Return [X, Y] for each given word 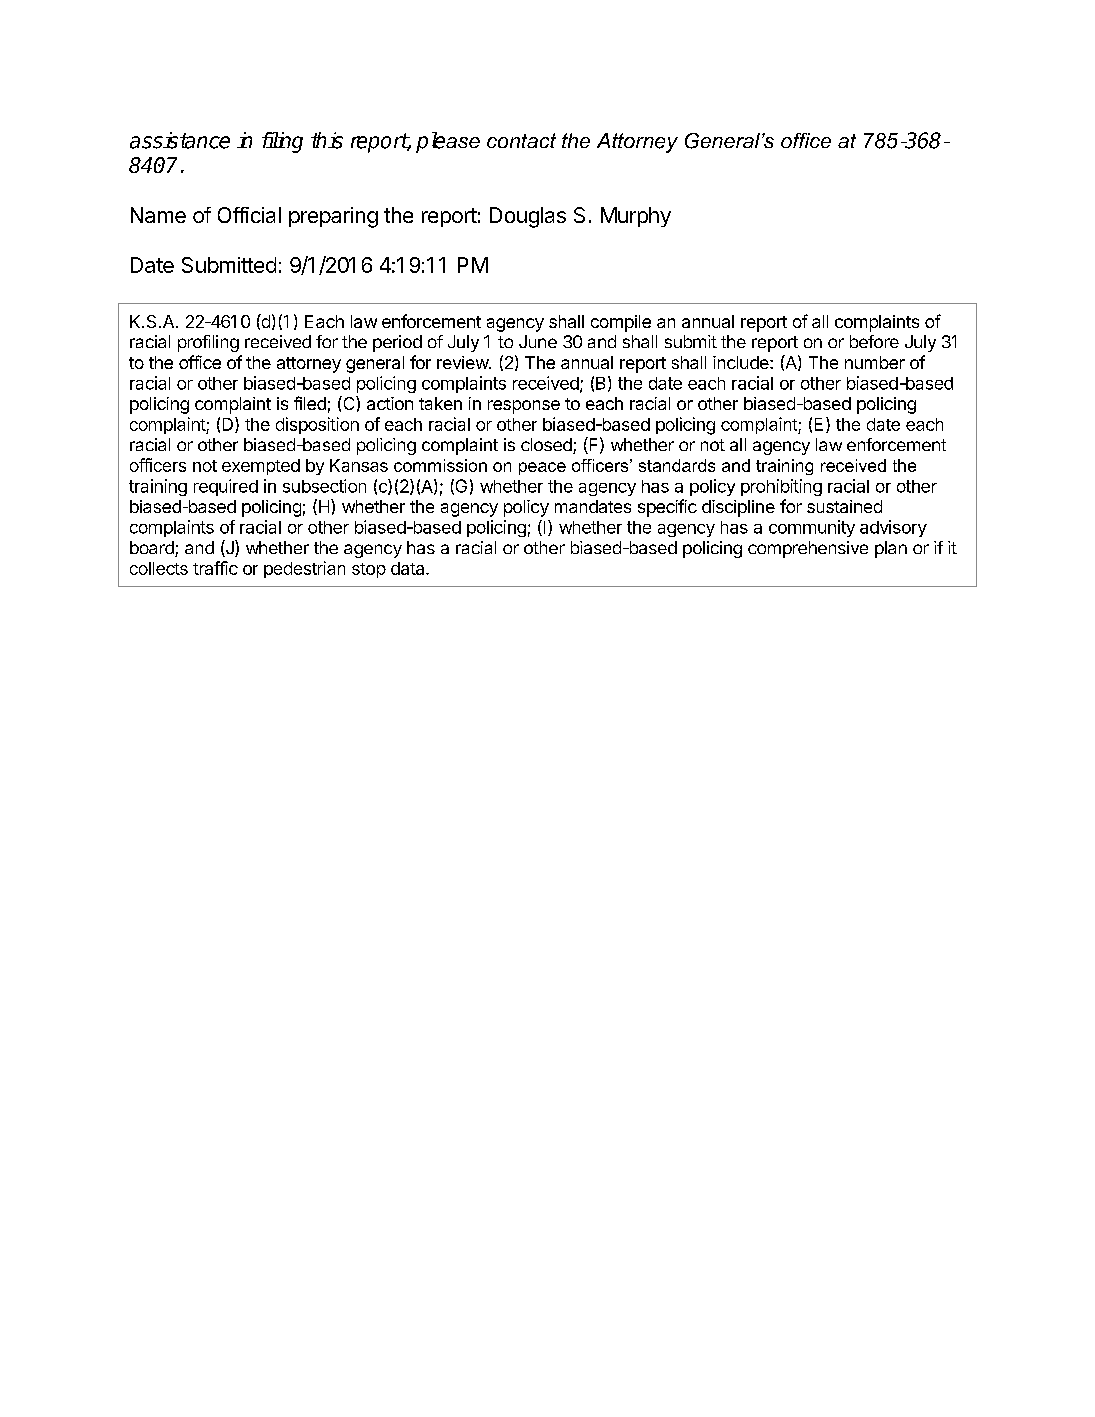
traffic [215, 568]
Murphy [636, 217]
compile [621, 323]
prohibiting [781, 487]
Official [249, 215]
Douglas [528, 217]
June [538, 341]
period [397, 343]
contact [521, 140]
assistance [180, 140]
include [742, 362]
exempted [261, 467]
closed [547, 446]
